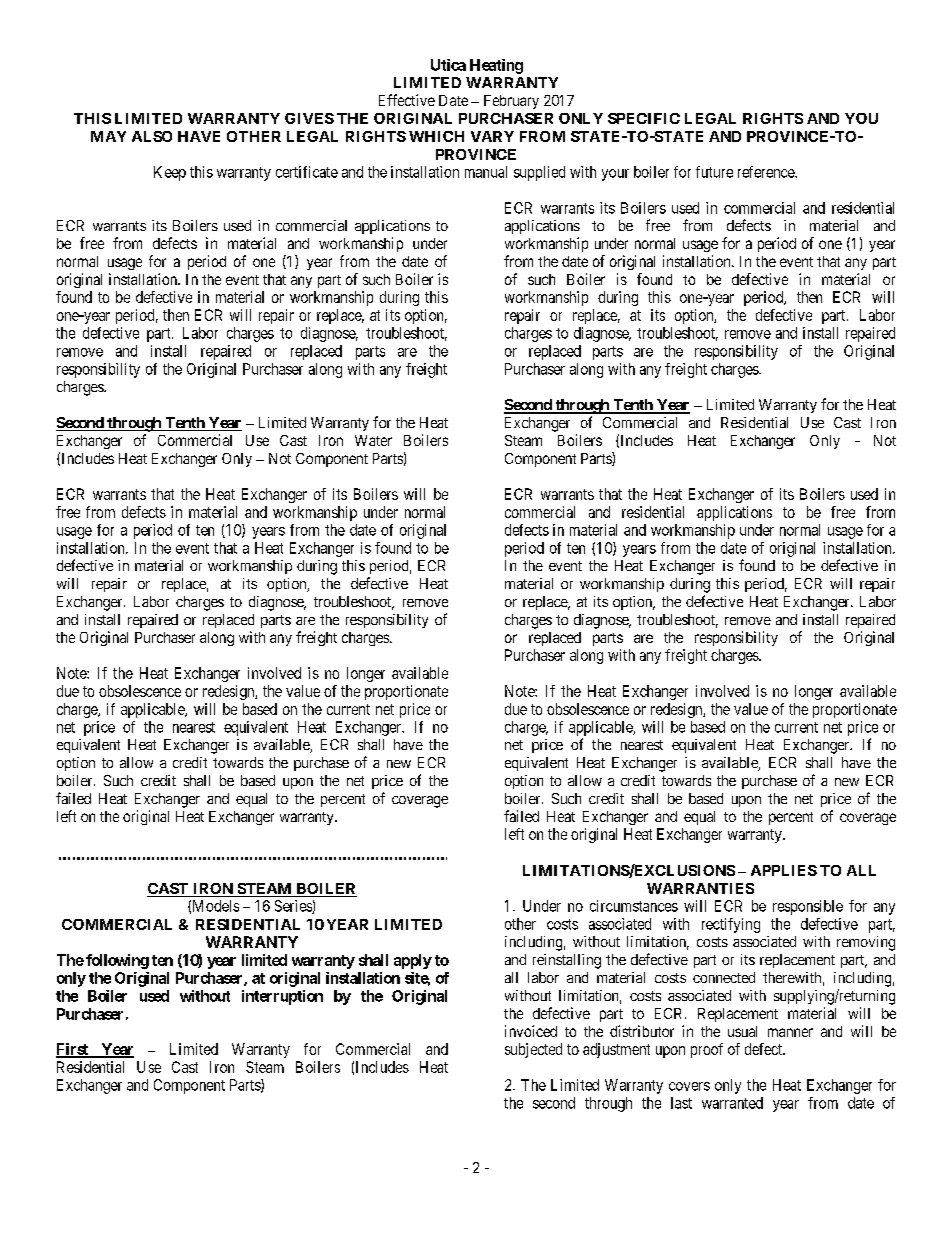 The height and width of the image is (1233, 952). I want to click on Water, so click(373, 440).
